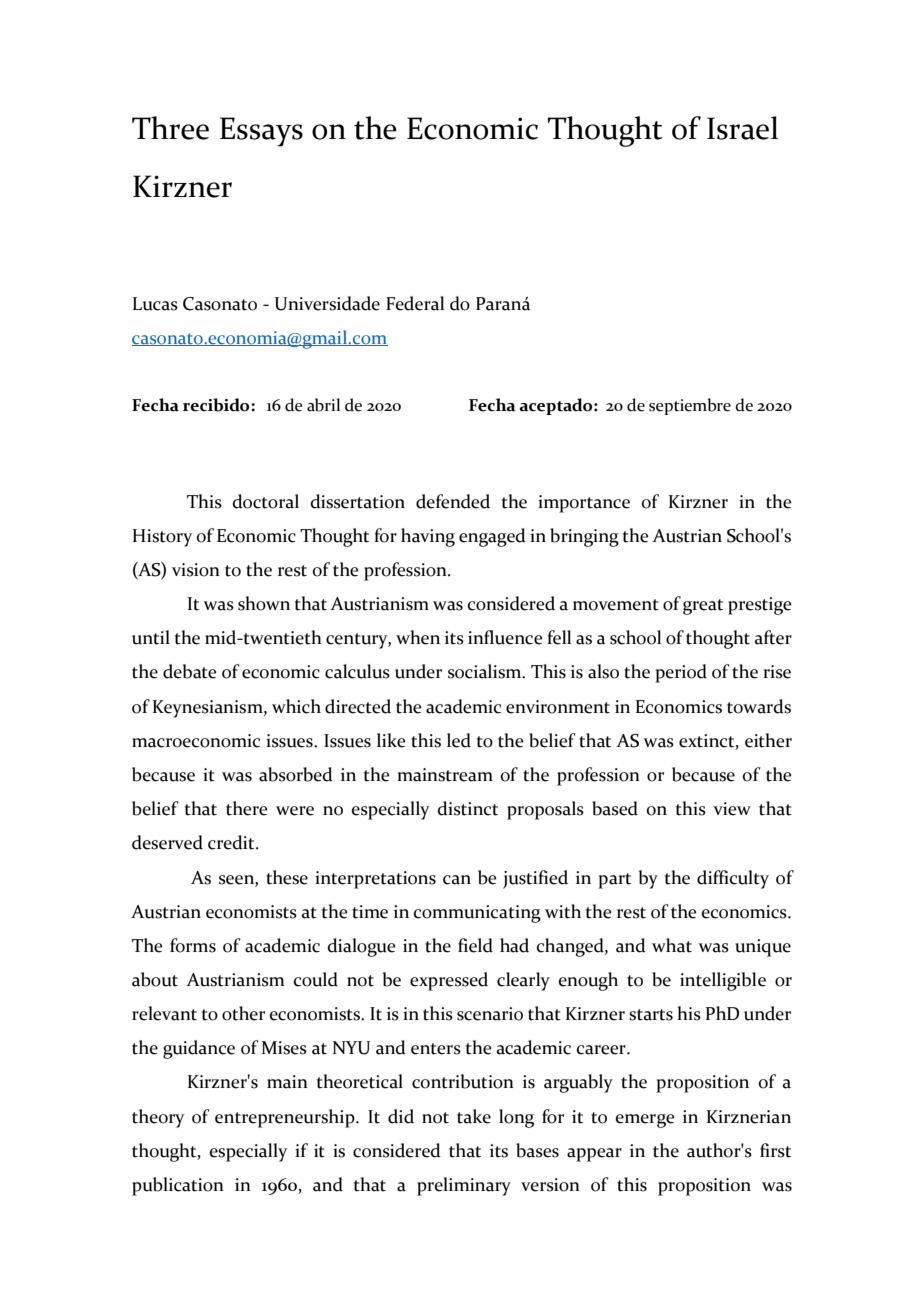  What do you see at coordinates (742, 128) in the screenshot?
I see `Israel` at bounding box center [742, 128].
